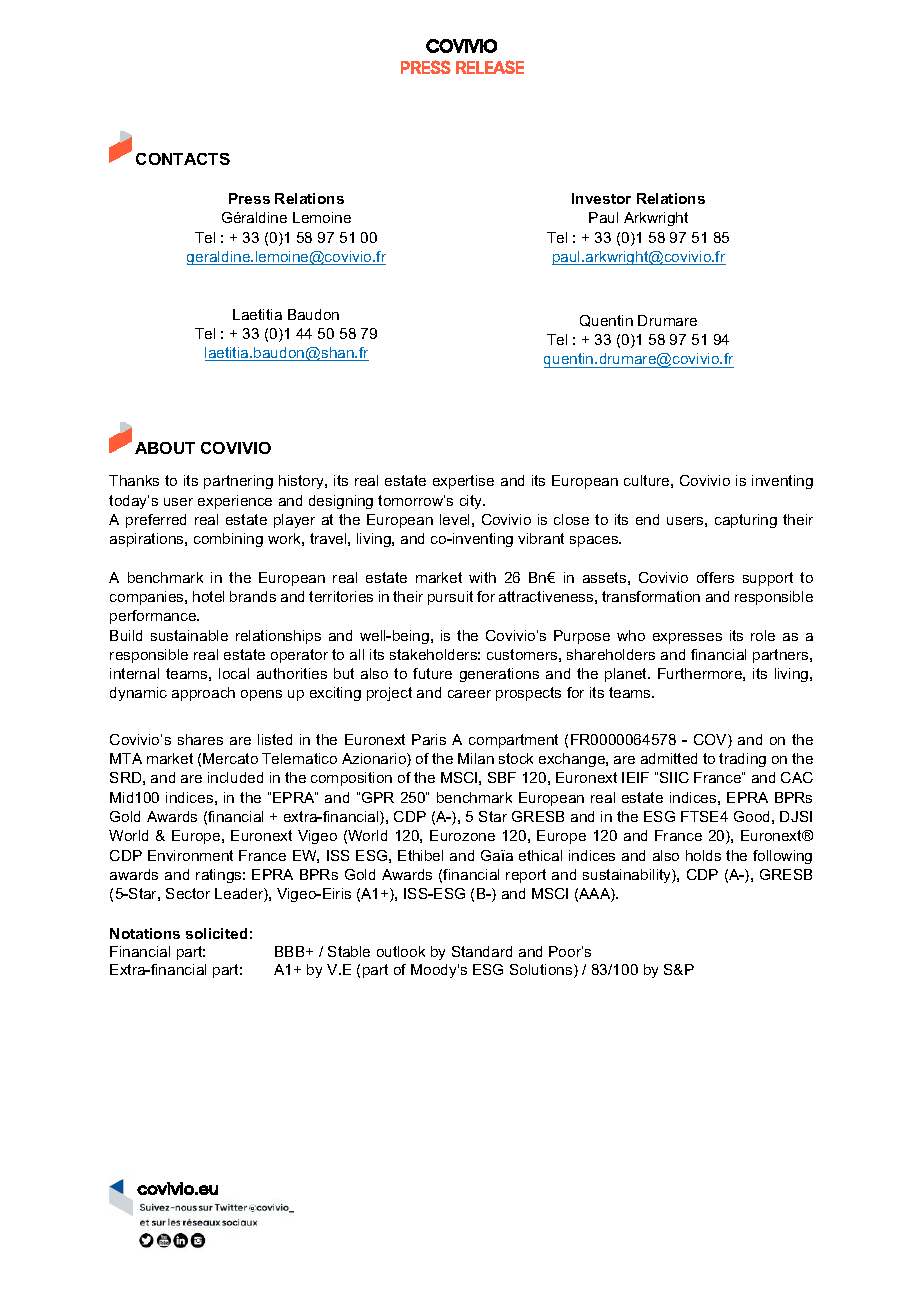 The image size is (924, 1308). I want to click on expertise, so click(463, 482).
